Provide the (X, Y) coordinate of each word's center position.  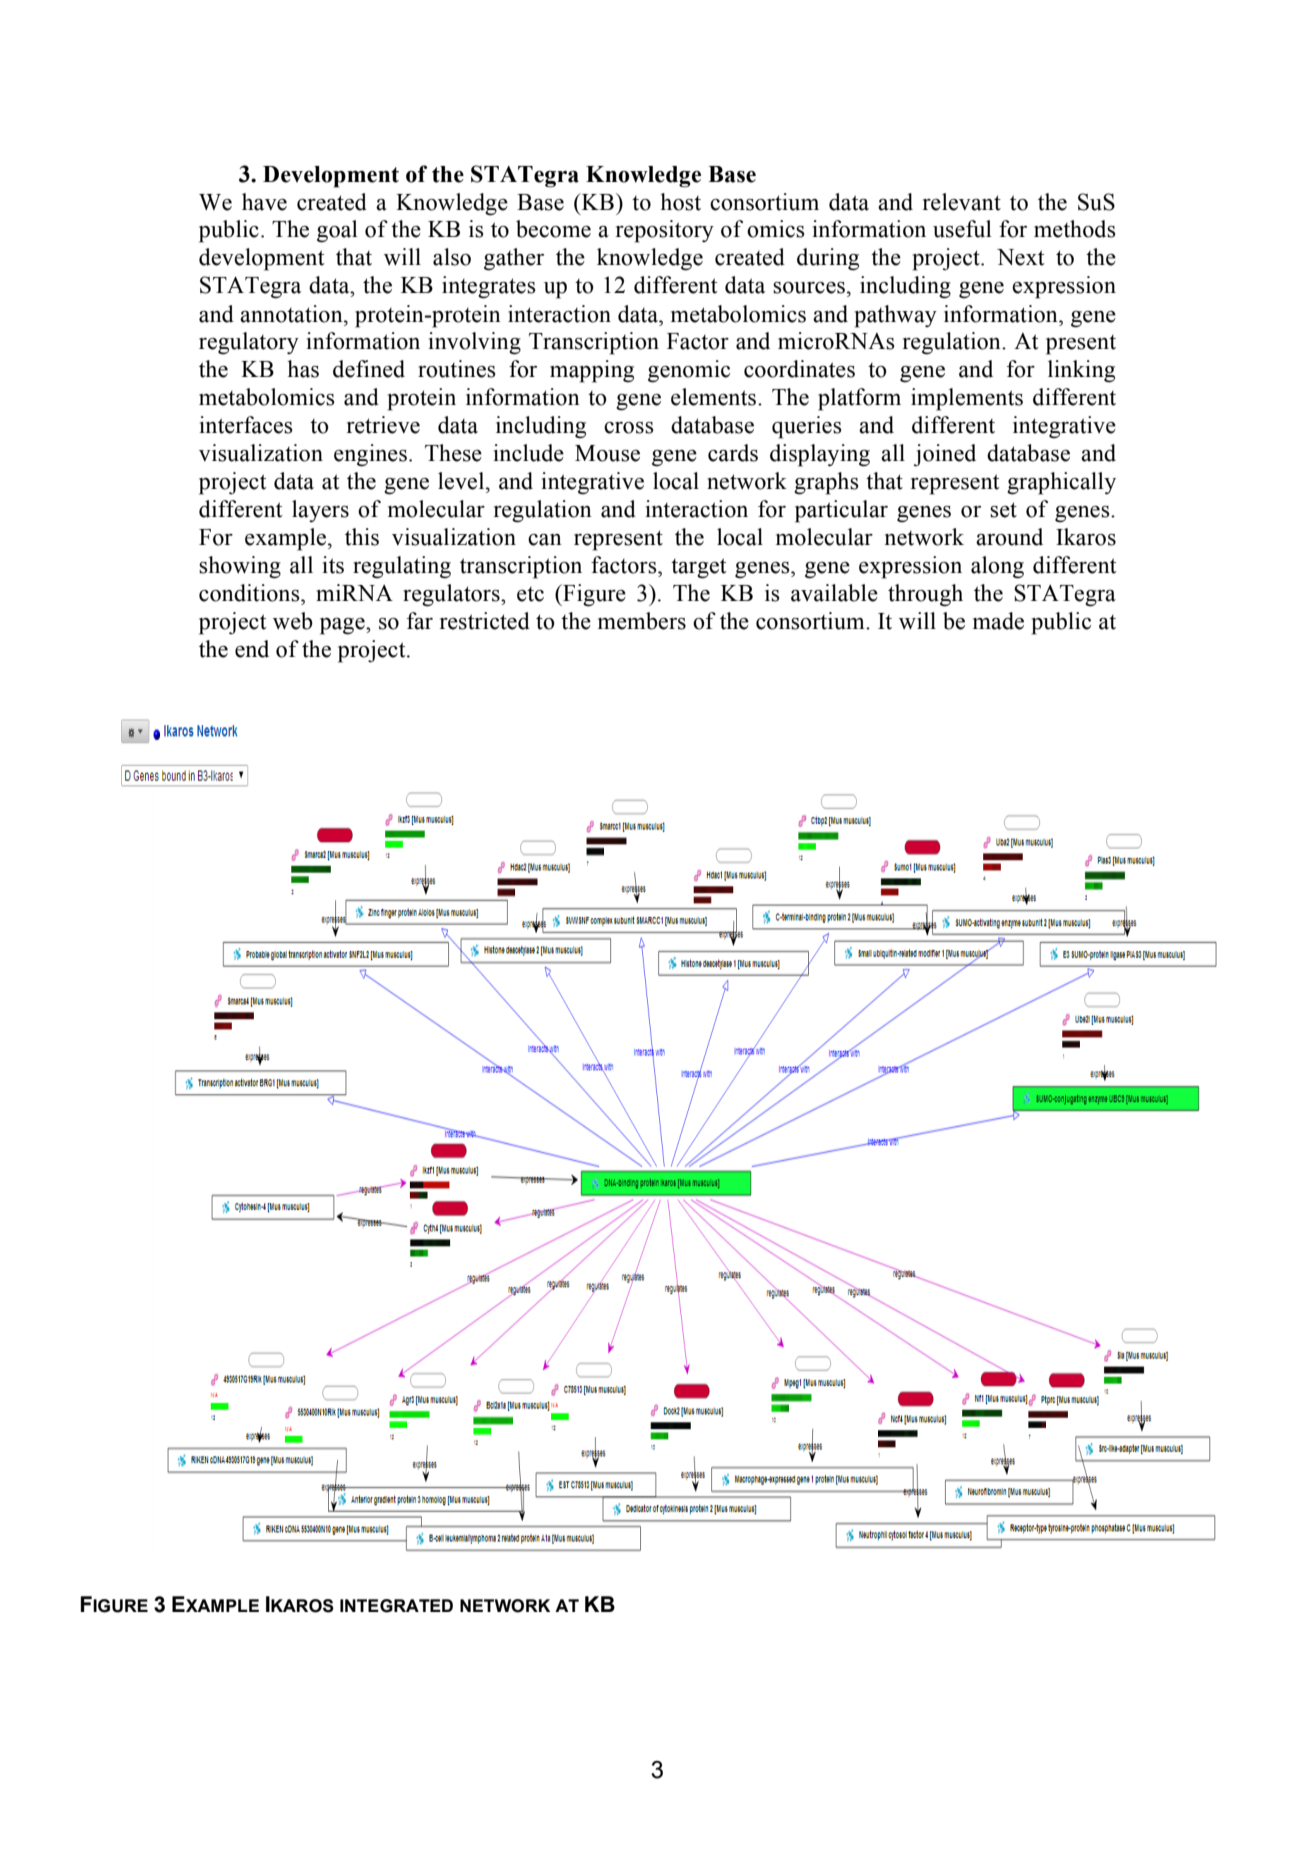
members (642, 621)
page (343, 626)
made (998, 621)
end (252, 649)
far (420, 621)
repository (665, 231)
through (925, 595)
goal (337, 231)
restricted (485, 621)
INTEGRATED (396, 1606)
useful (962, 229)
